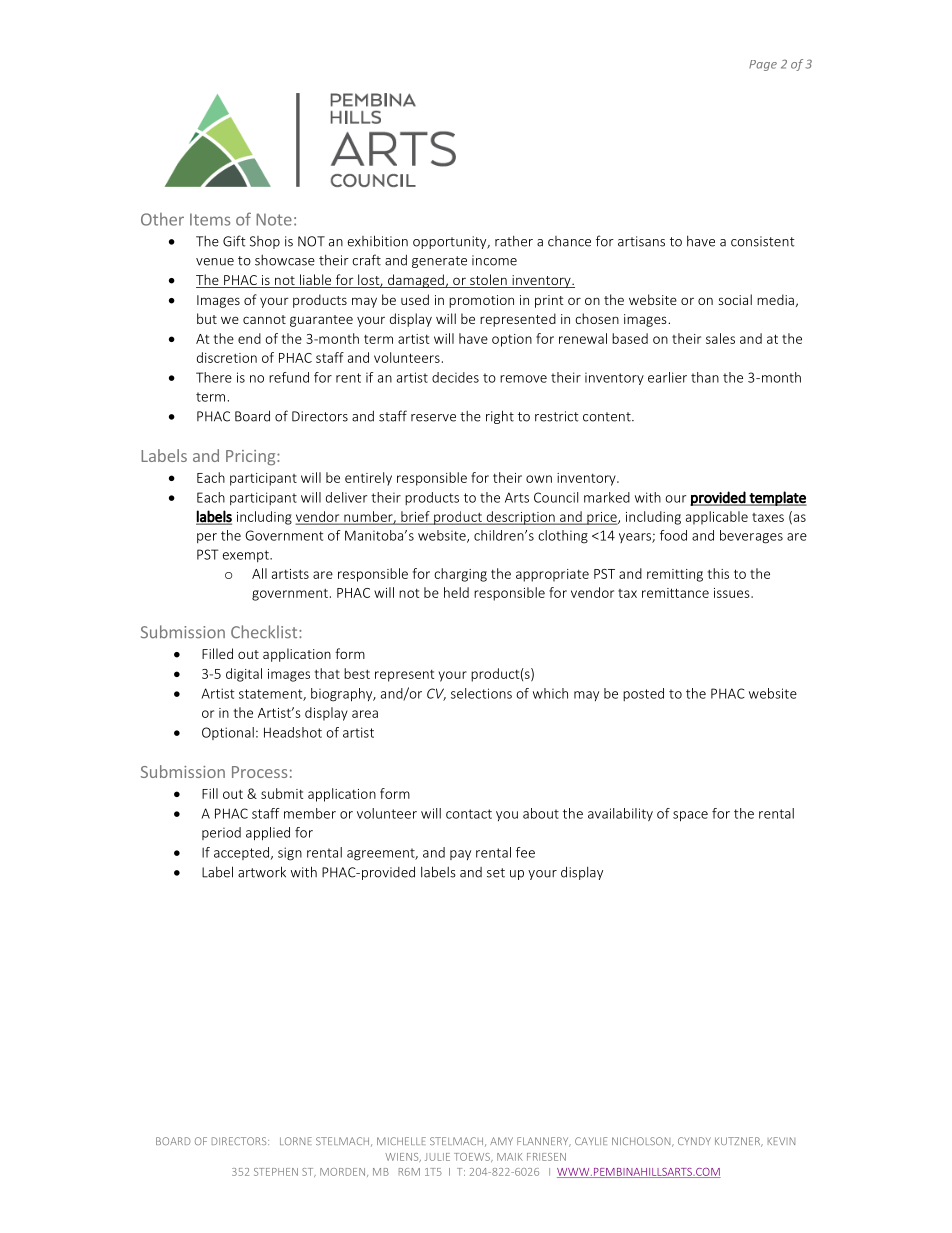  I want to click on set, so click(496, 873).
